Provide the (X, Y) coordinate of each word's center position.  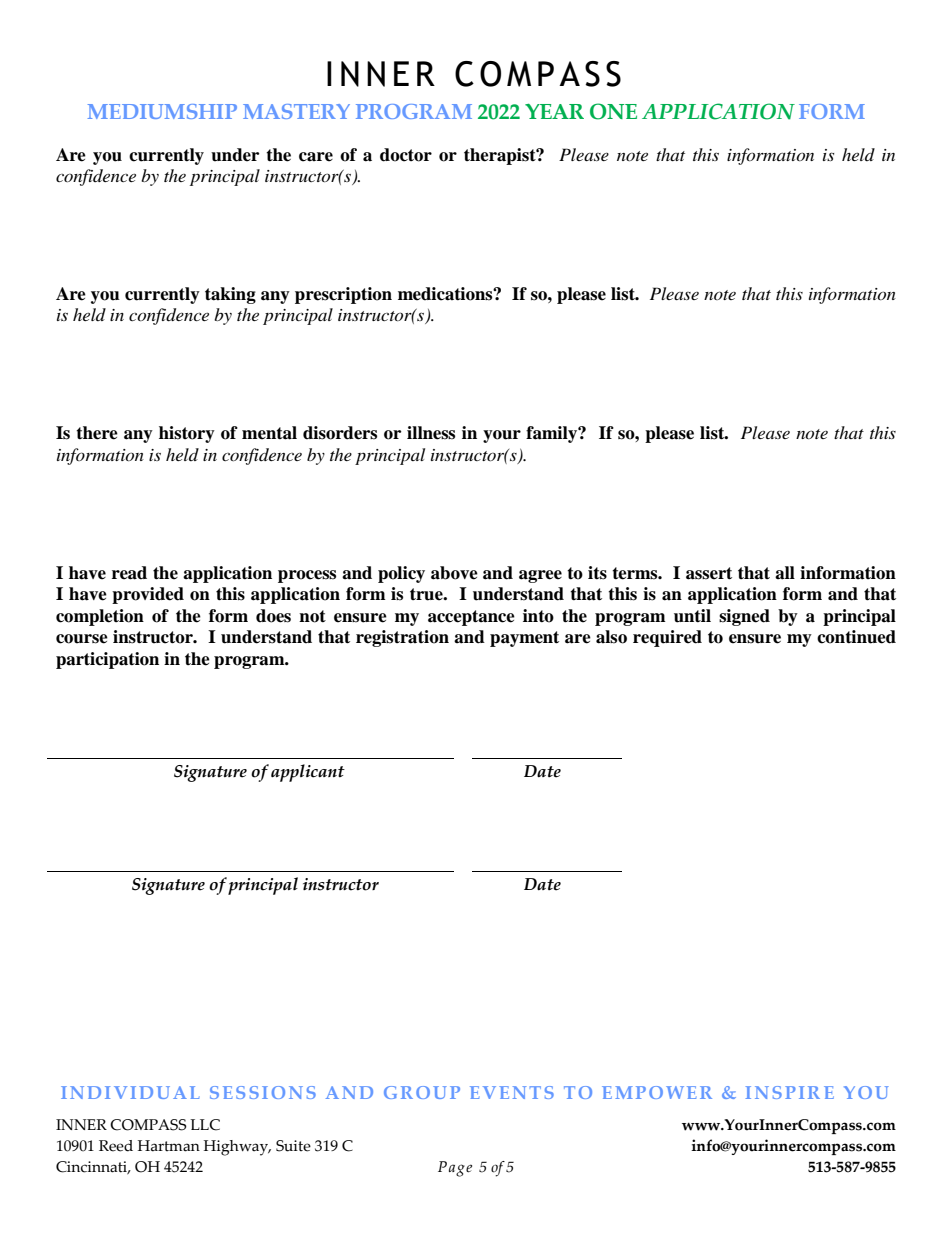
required (667, 638)
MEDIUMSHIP (162, 111)
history (187, 434)
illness (431, 433)
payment (524, 639)
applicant (308, 773)
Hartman (169, 1146)
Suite (293, 1146)
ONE (613, 111)
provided (148, 595)
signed (744, 617)
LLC (205, 1125)
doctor (406, 155)
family (552, 434)
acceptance (471, 618)
